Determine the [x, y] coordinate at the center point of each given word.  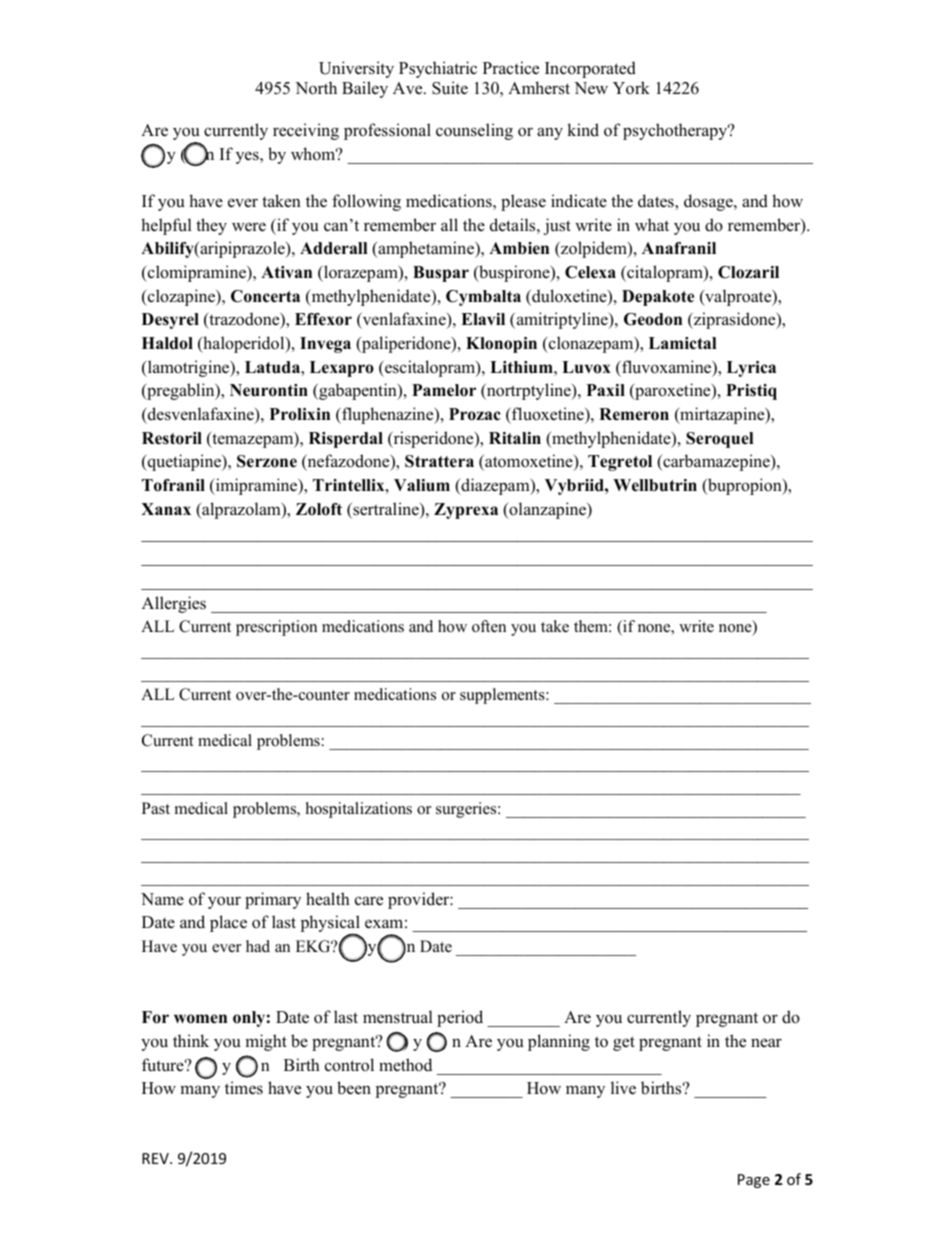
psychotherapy [676, 131]
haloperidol [244, 344]
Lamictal [683, 343]
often [489, 626]
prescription [276, 628]
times [244, 1088]
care [369, 901]
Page [754, 1181]
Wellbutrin [655, 485]
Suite [450, 88]
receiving [306, 131]
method [405, 1065]
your [224, 902]
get [624, 1043]
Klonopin [501, 345]
